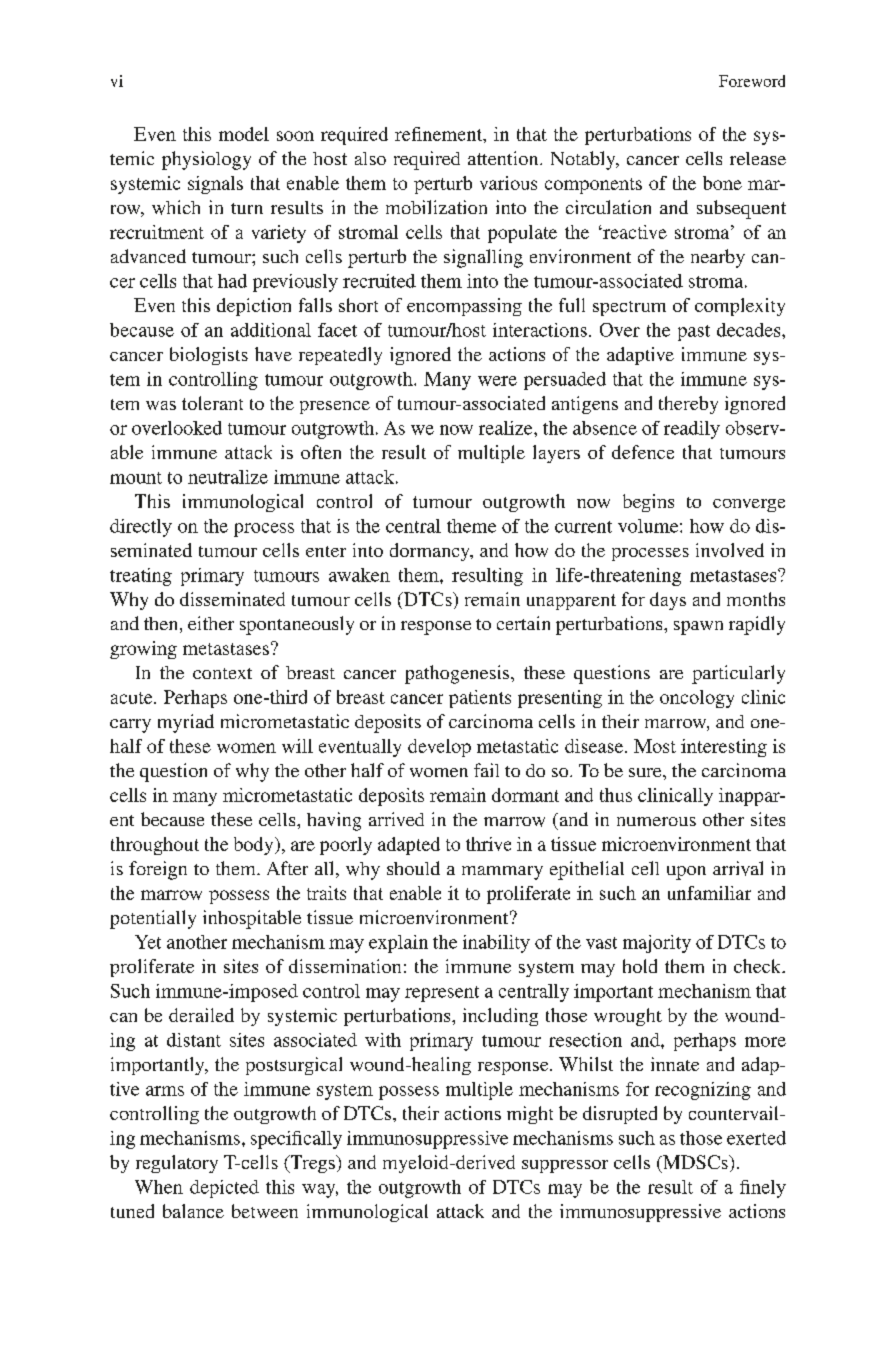 The height and width of the image is (1359, 896). What do you see at coordinates (752, 81) in the image?
I see `Foreword` at bounding box center [752, 81].
